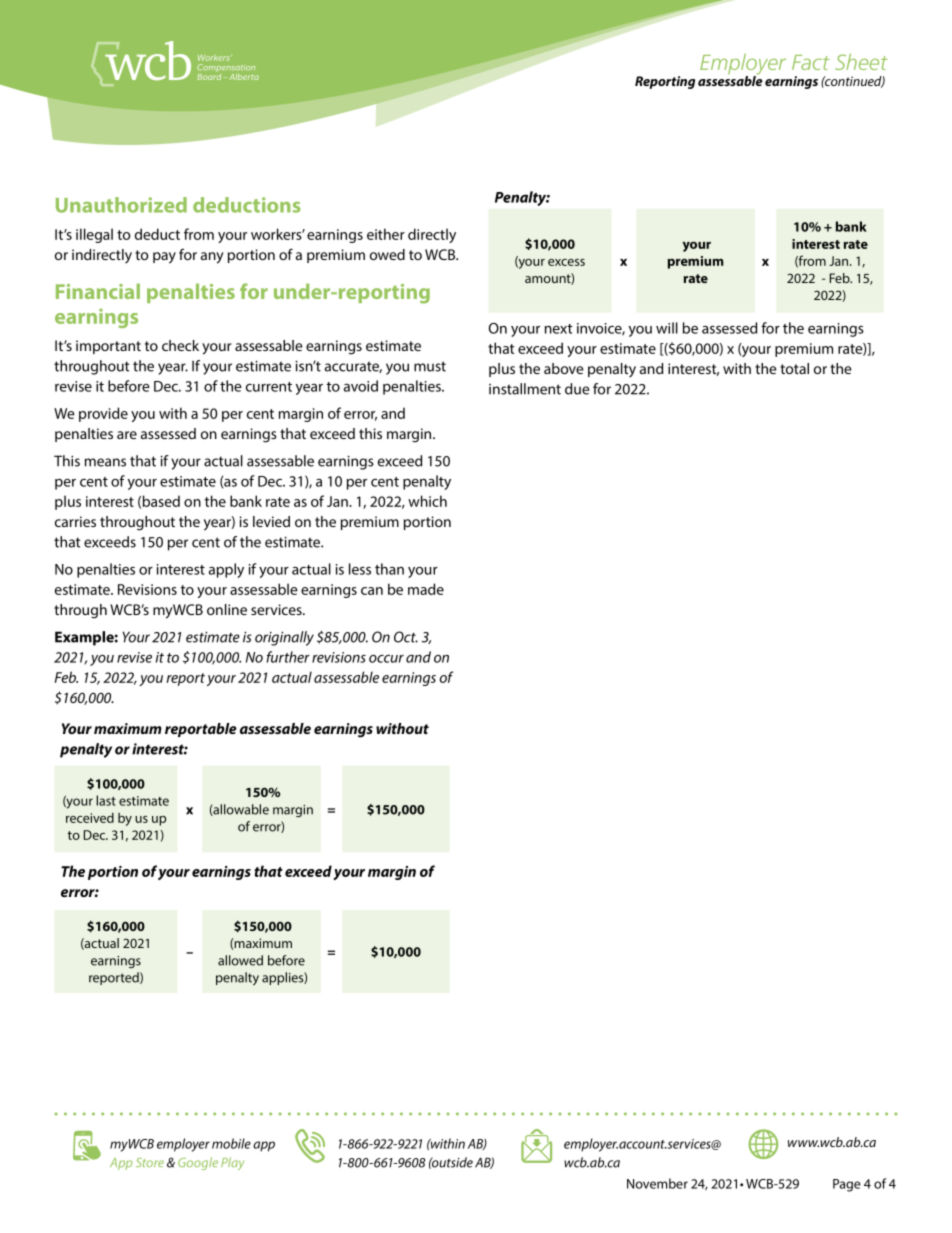  What do you see at coordinates (427, 501) in the screenshot?
I see `which` at bounding box center [427, 501].
